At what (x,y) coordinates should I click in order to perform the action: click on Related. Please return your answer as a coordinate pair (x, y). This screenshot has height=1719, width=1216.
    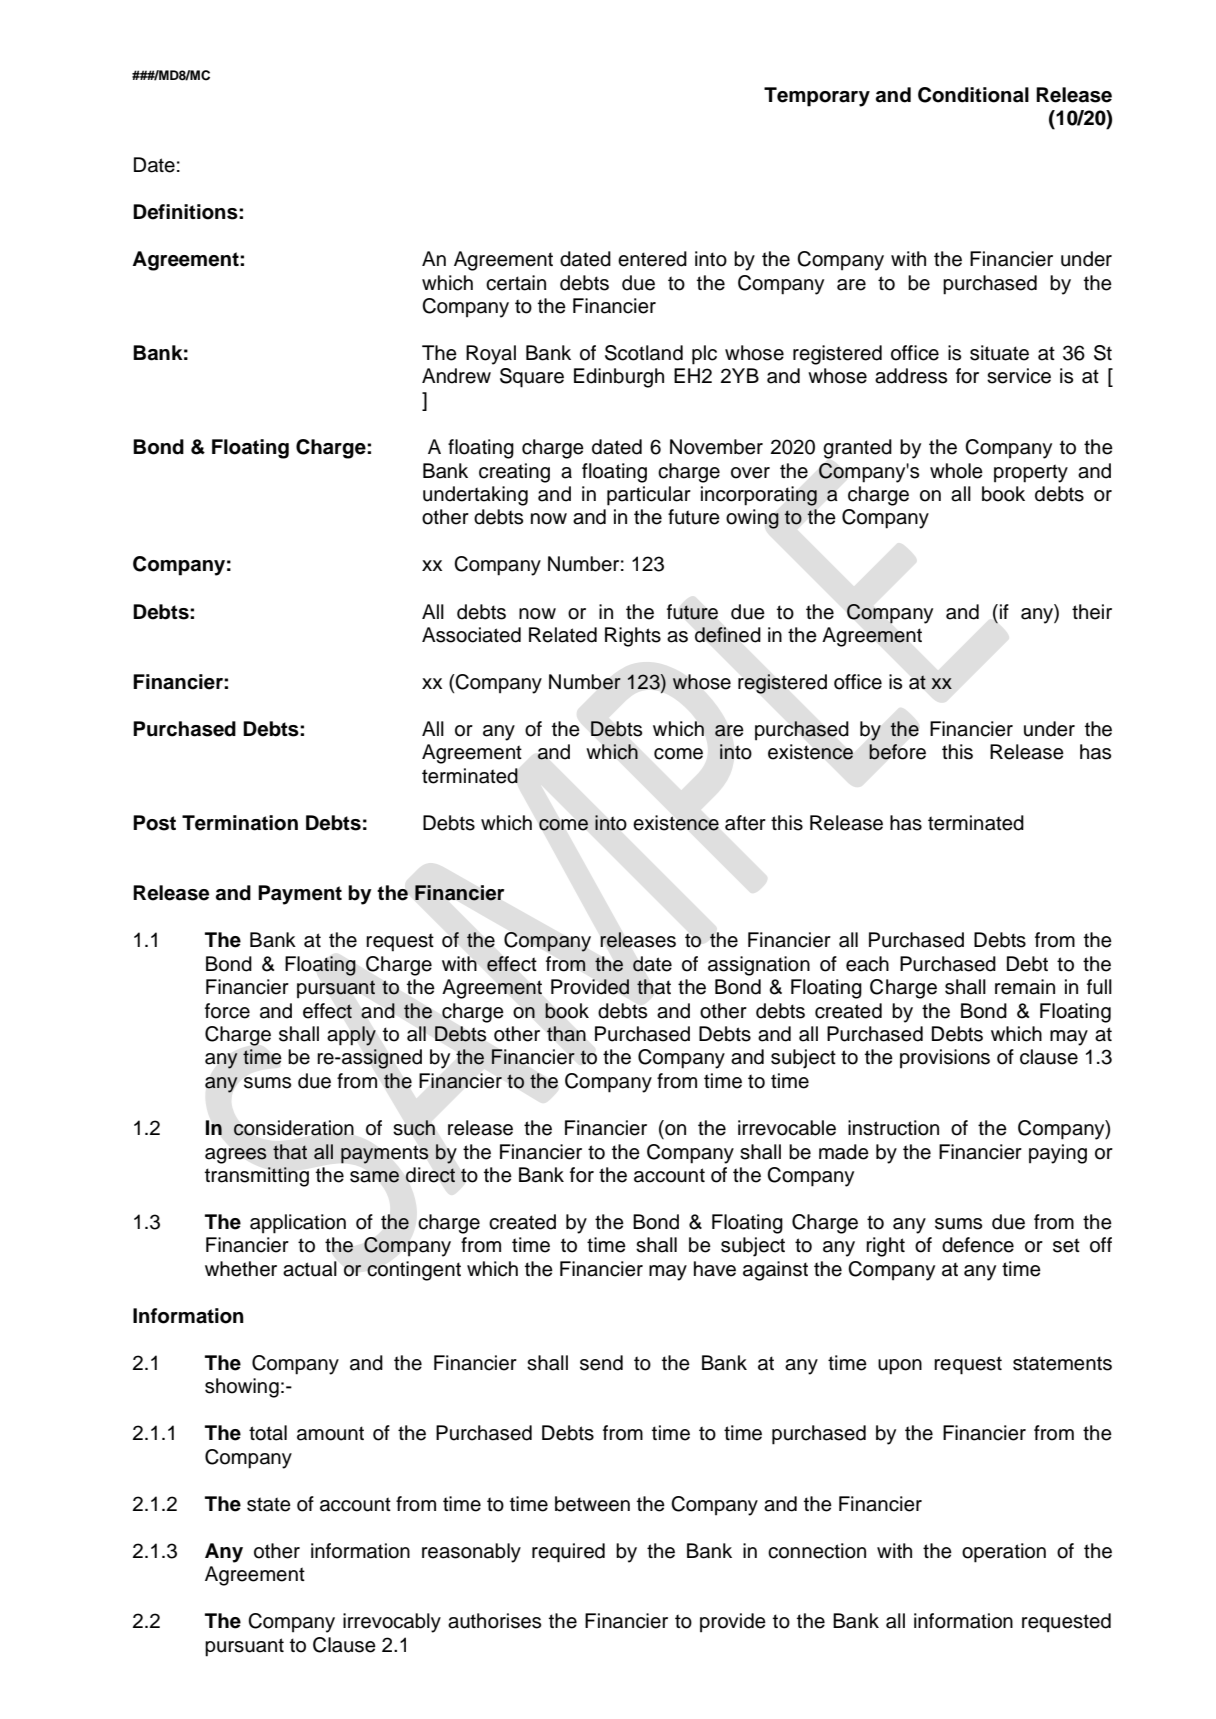
    Looking at the image, I should click on (563, 635).
